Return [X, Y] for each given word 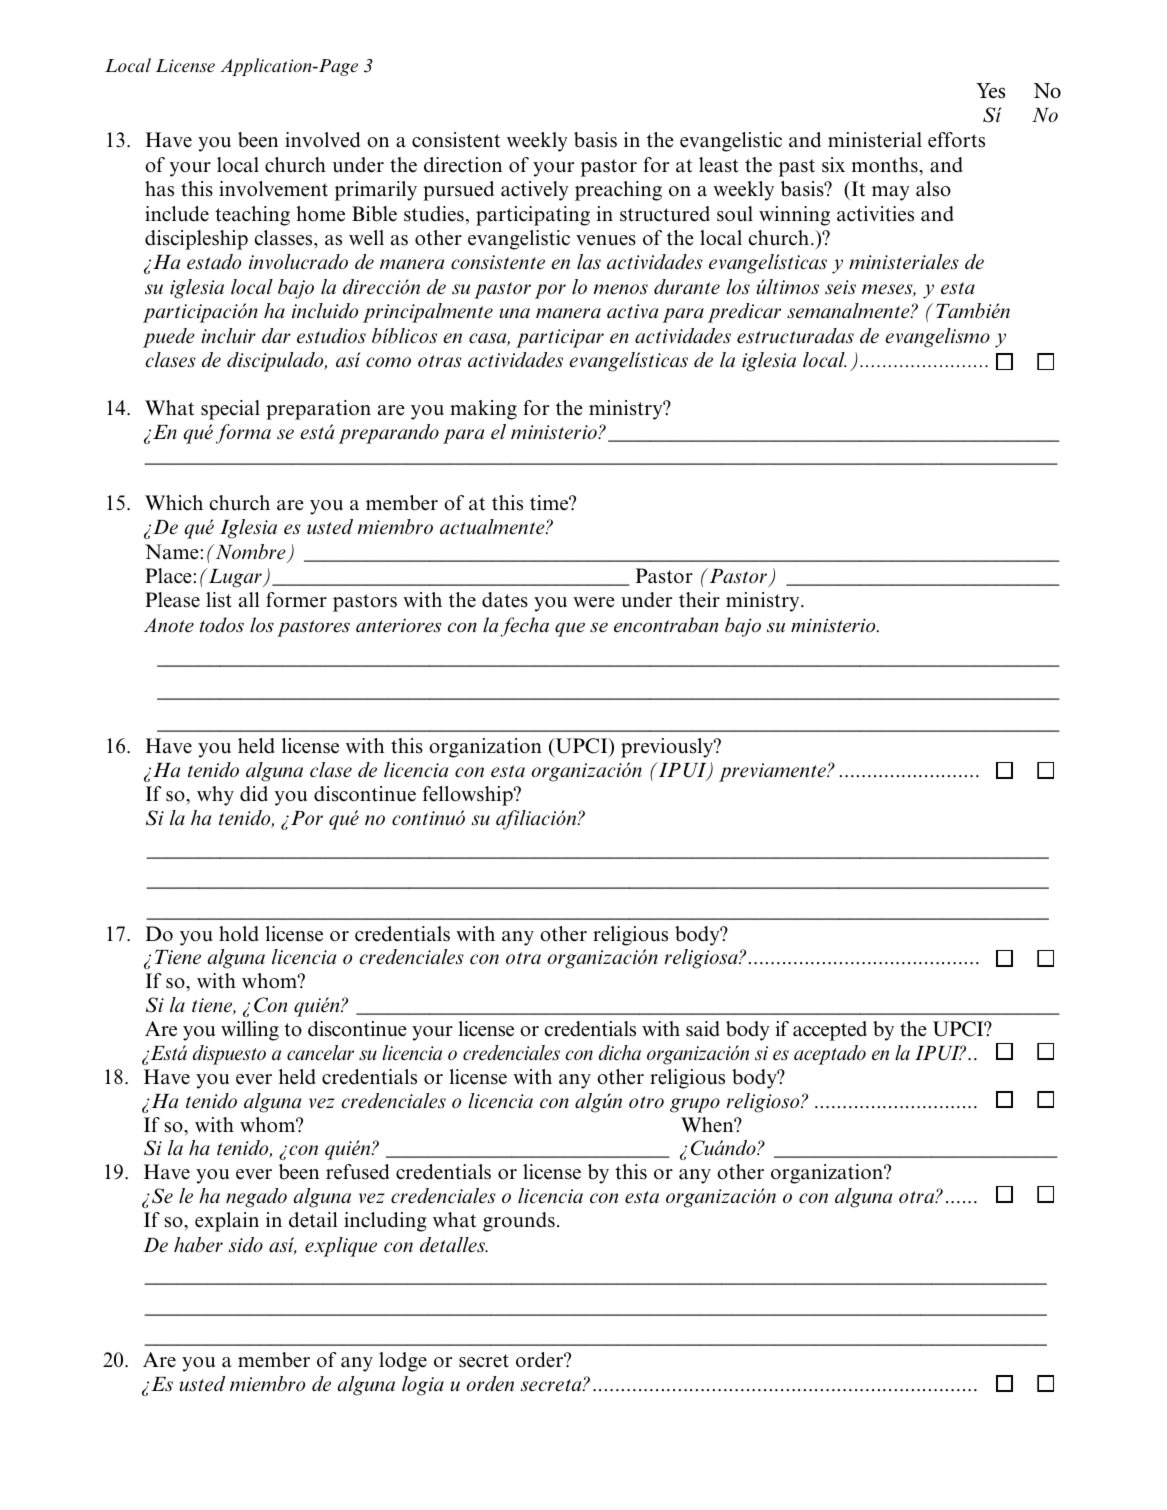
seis [840, 287]
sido [246, 1245]
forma [243, 434]
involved [322, 140]
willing [250, 1031]
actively [535, 191]
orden [490, 1384]
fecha [524, 627]
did [254, 794]
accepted [830, 1031]
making [483, 410]
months [885, 165]
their [699, 600]
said [703, 1029]
